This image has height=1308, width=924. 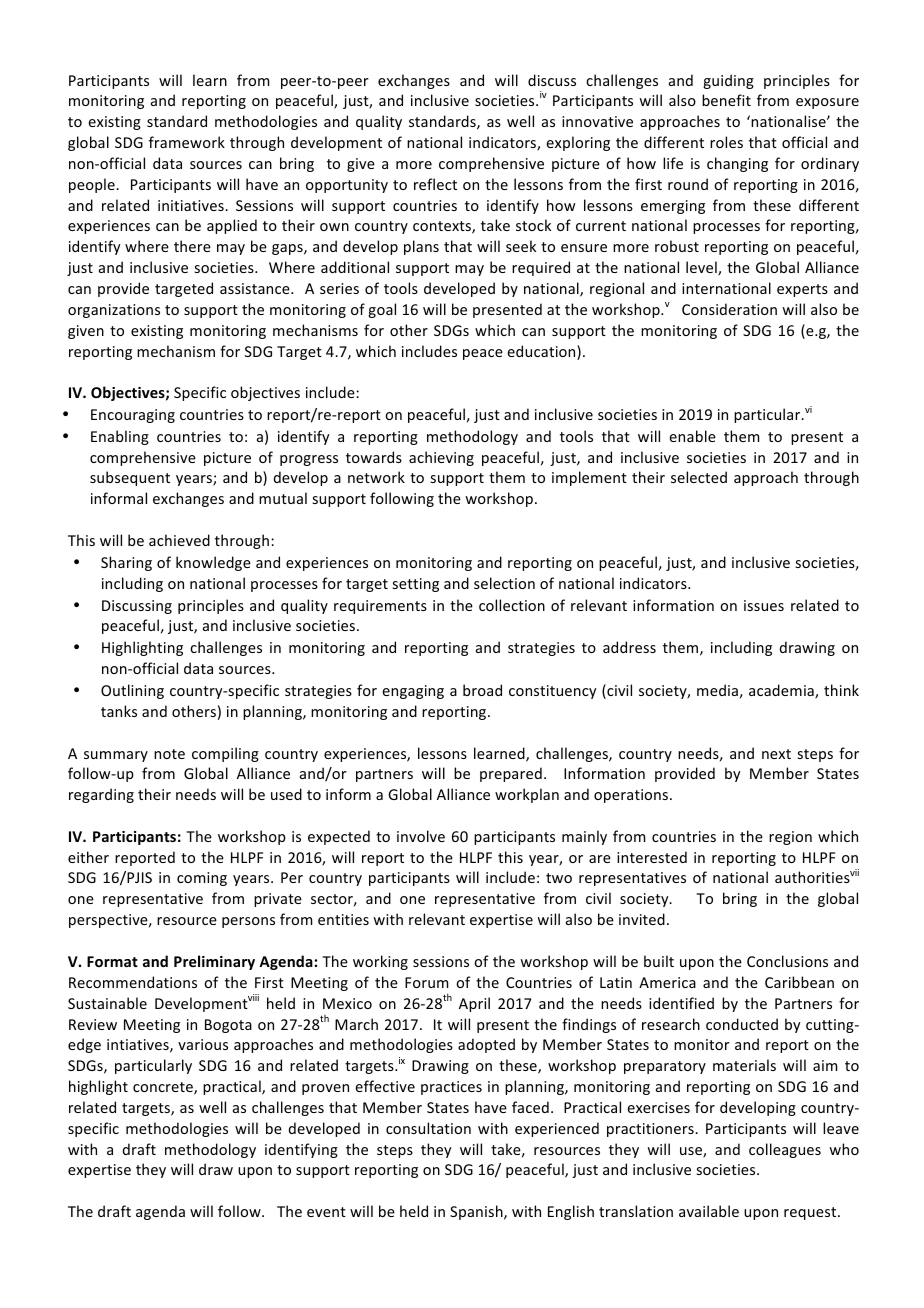 I want to click on concrete, so click(x=164, y=1088).
